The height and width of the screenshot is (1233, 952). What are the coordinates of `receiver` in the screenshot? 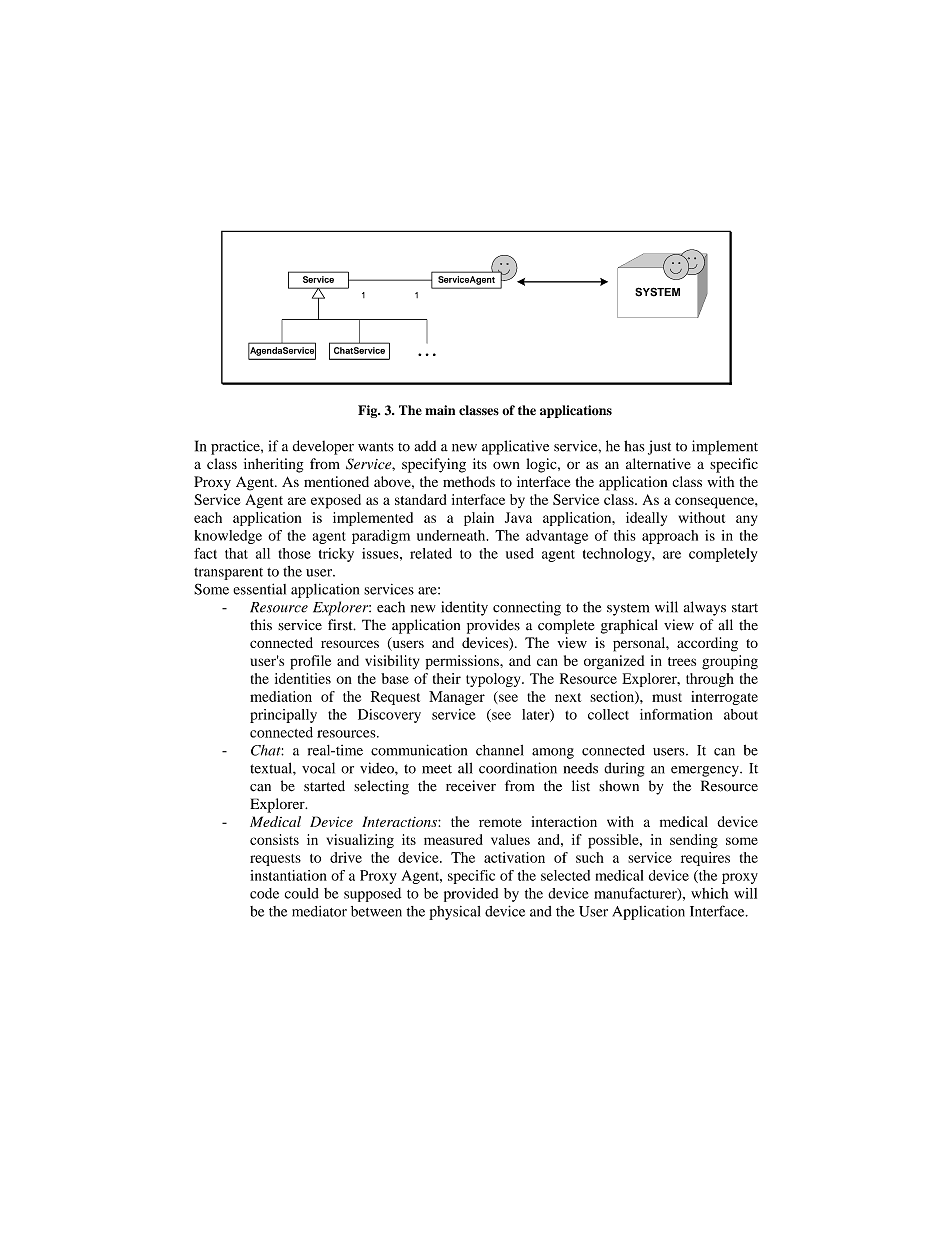 It's located at (471, 786).
